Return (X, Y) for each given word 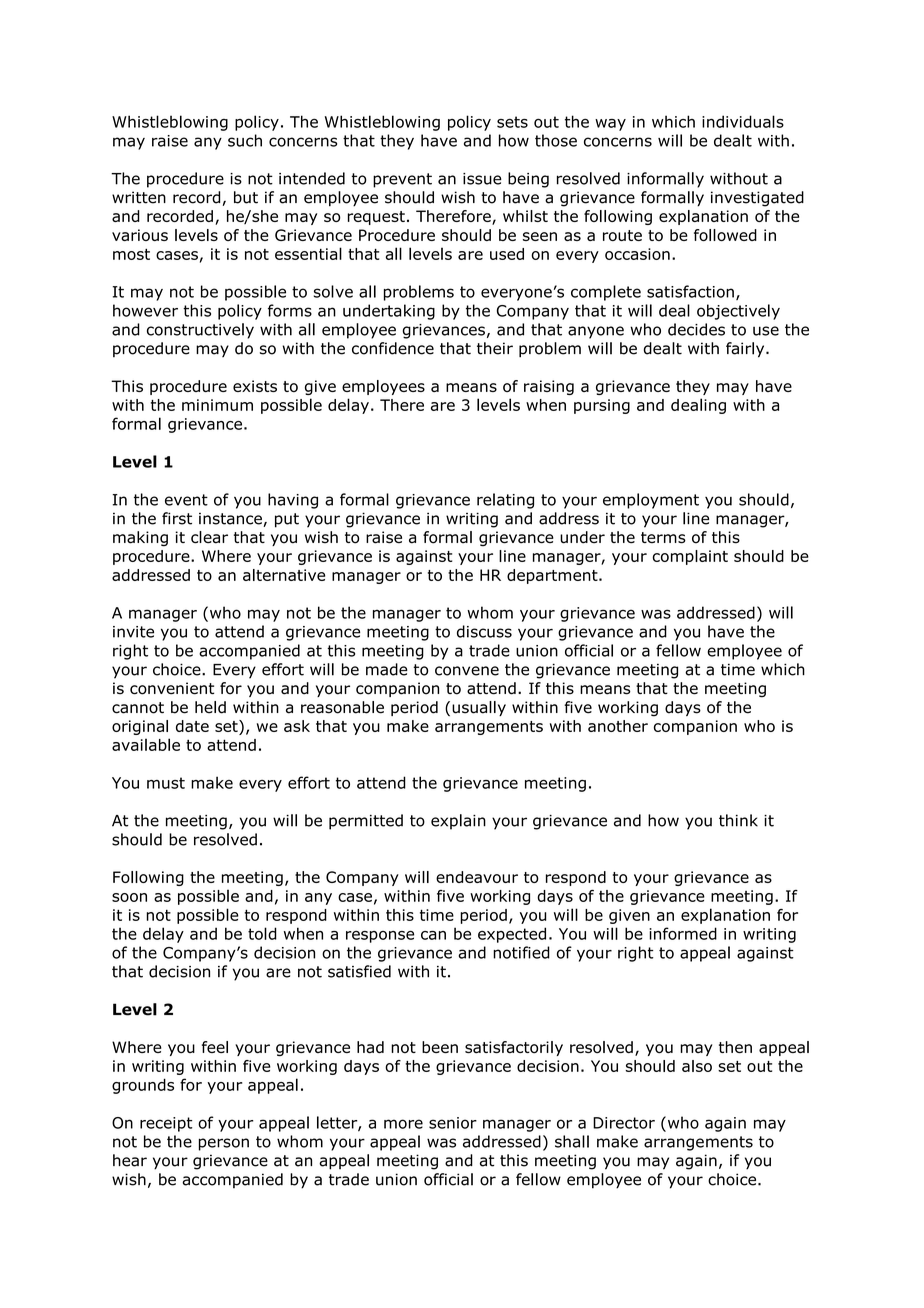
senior (453, 1123)
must (166, 783)
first (177, 518)
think (738, 820)
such (245, 140)
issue (482, 179)
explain (458, 822)
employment (651, 501)
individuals (743, 121)
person (224, 1144)
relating (505, 501)
